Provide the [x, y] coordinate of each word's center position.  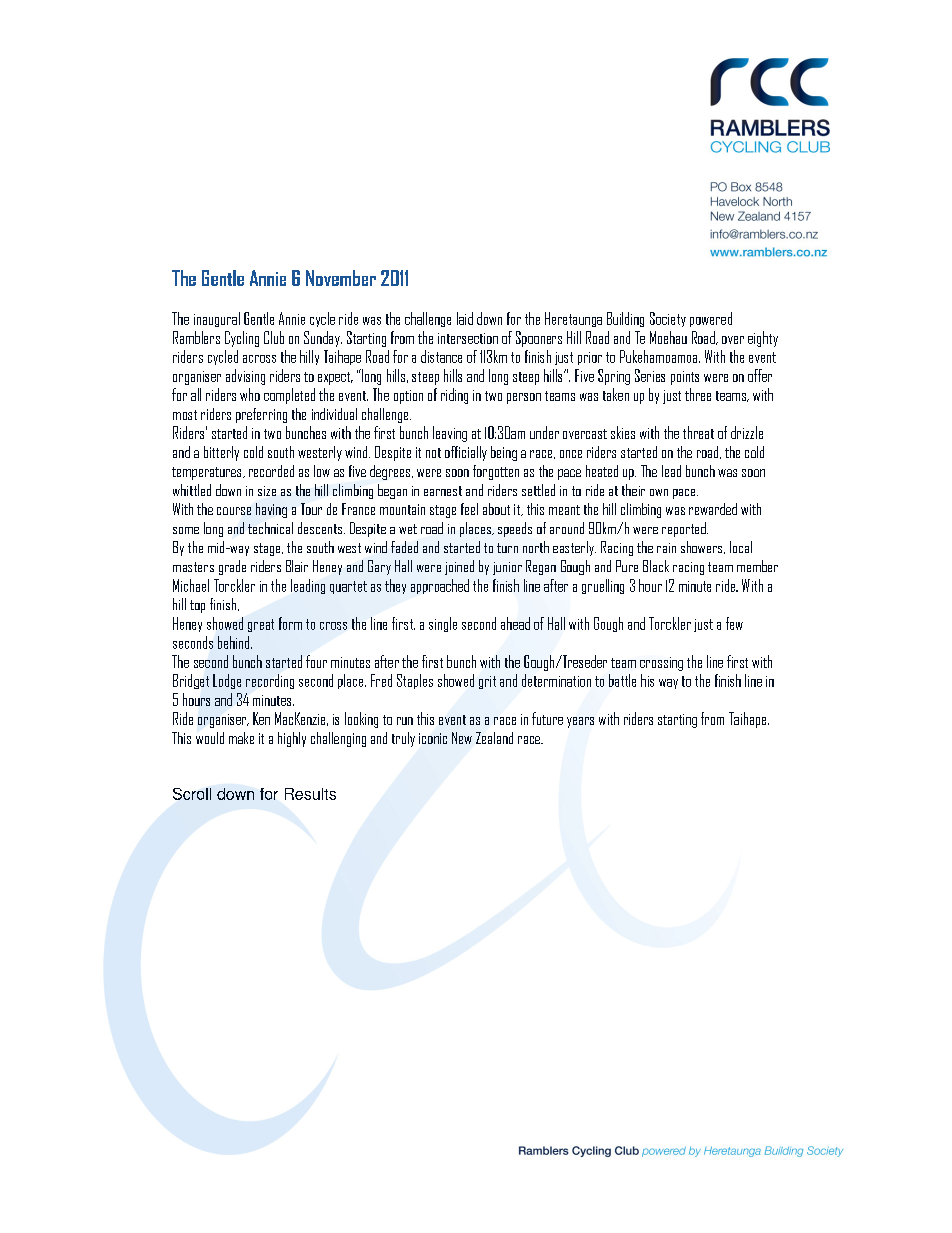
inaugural [217, 319]
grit [487, 682]
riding [454, 396]
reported [685, 529]
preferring [261, 415]
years [580, 722]
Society [668, 319]
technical [270, 528]
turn [507, 548]
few [734, 623]
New [462, 738]
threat [698, 432]
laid [465, 318]
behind [235, 642]
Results [310, 794]
